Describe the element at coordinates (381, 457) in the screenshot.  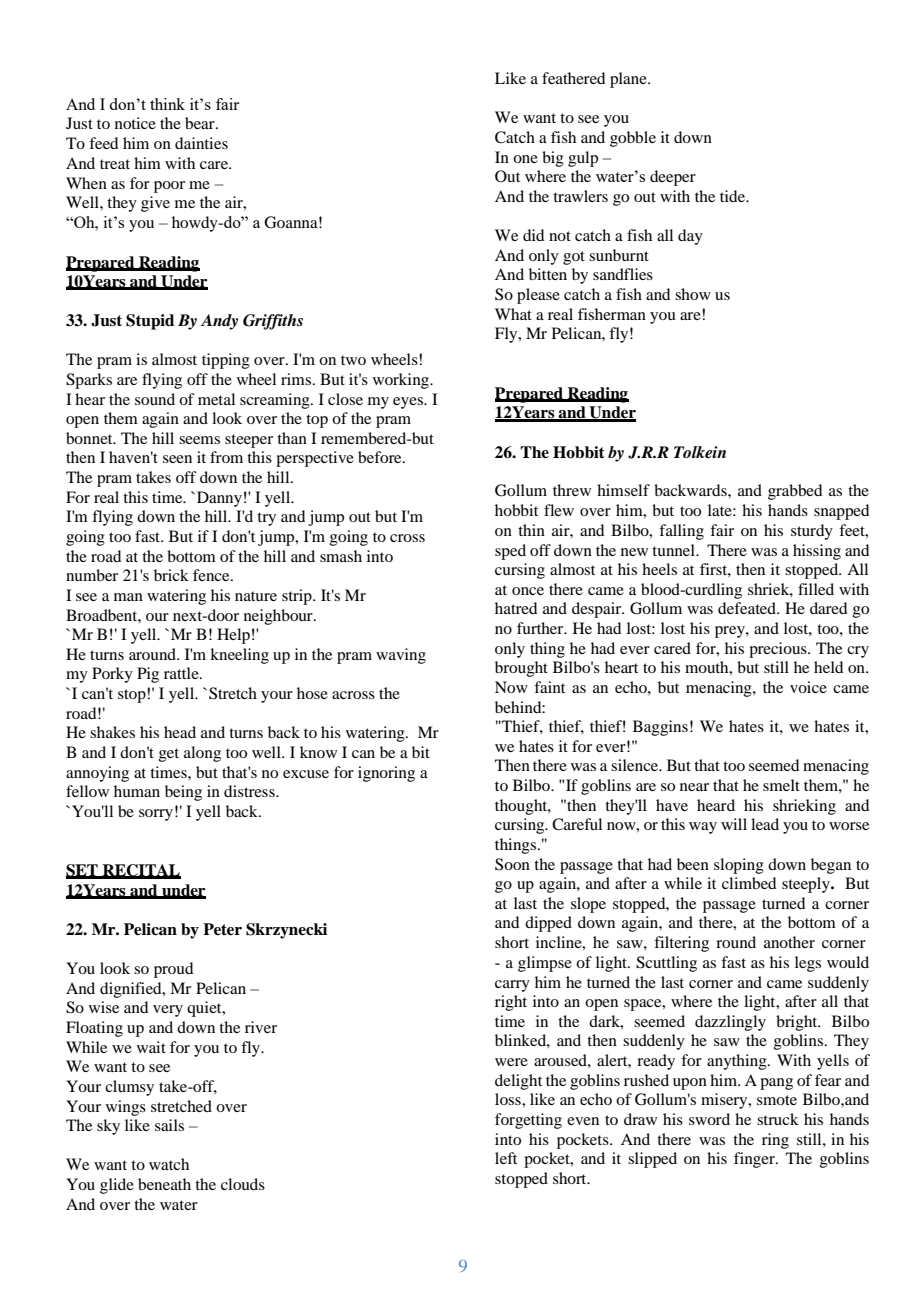
I see `before` at that location.
